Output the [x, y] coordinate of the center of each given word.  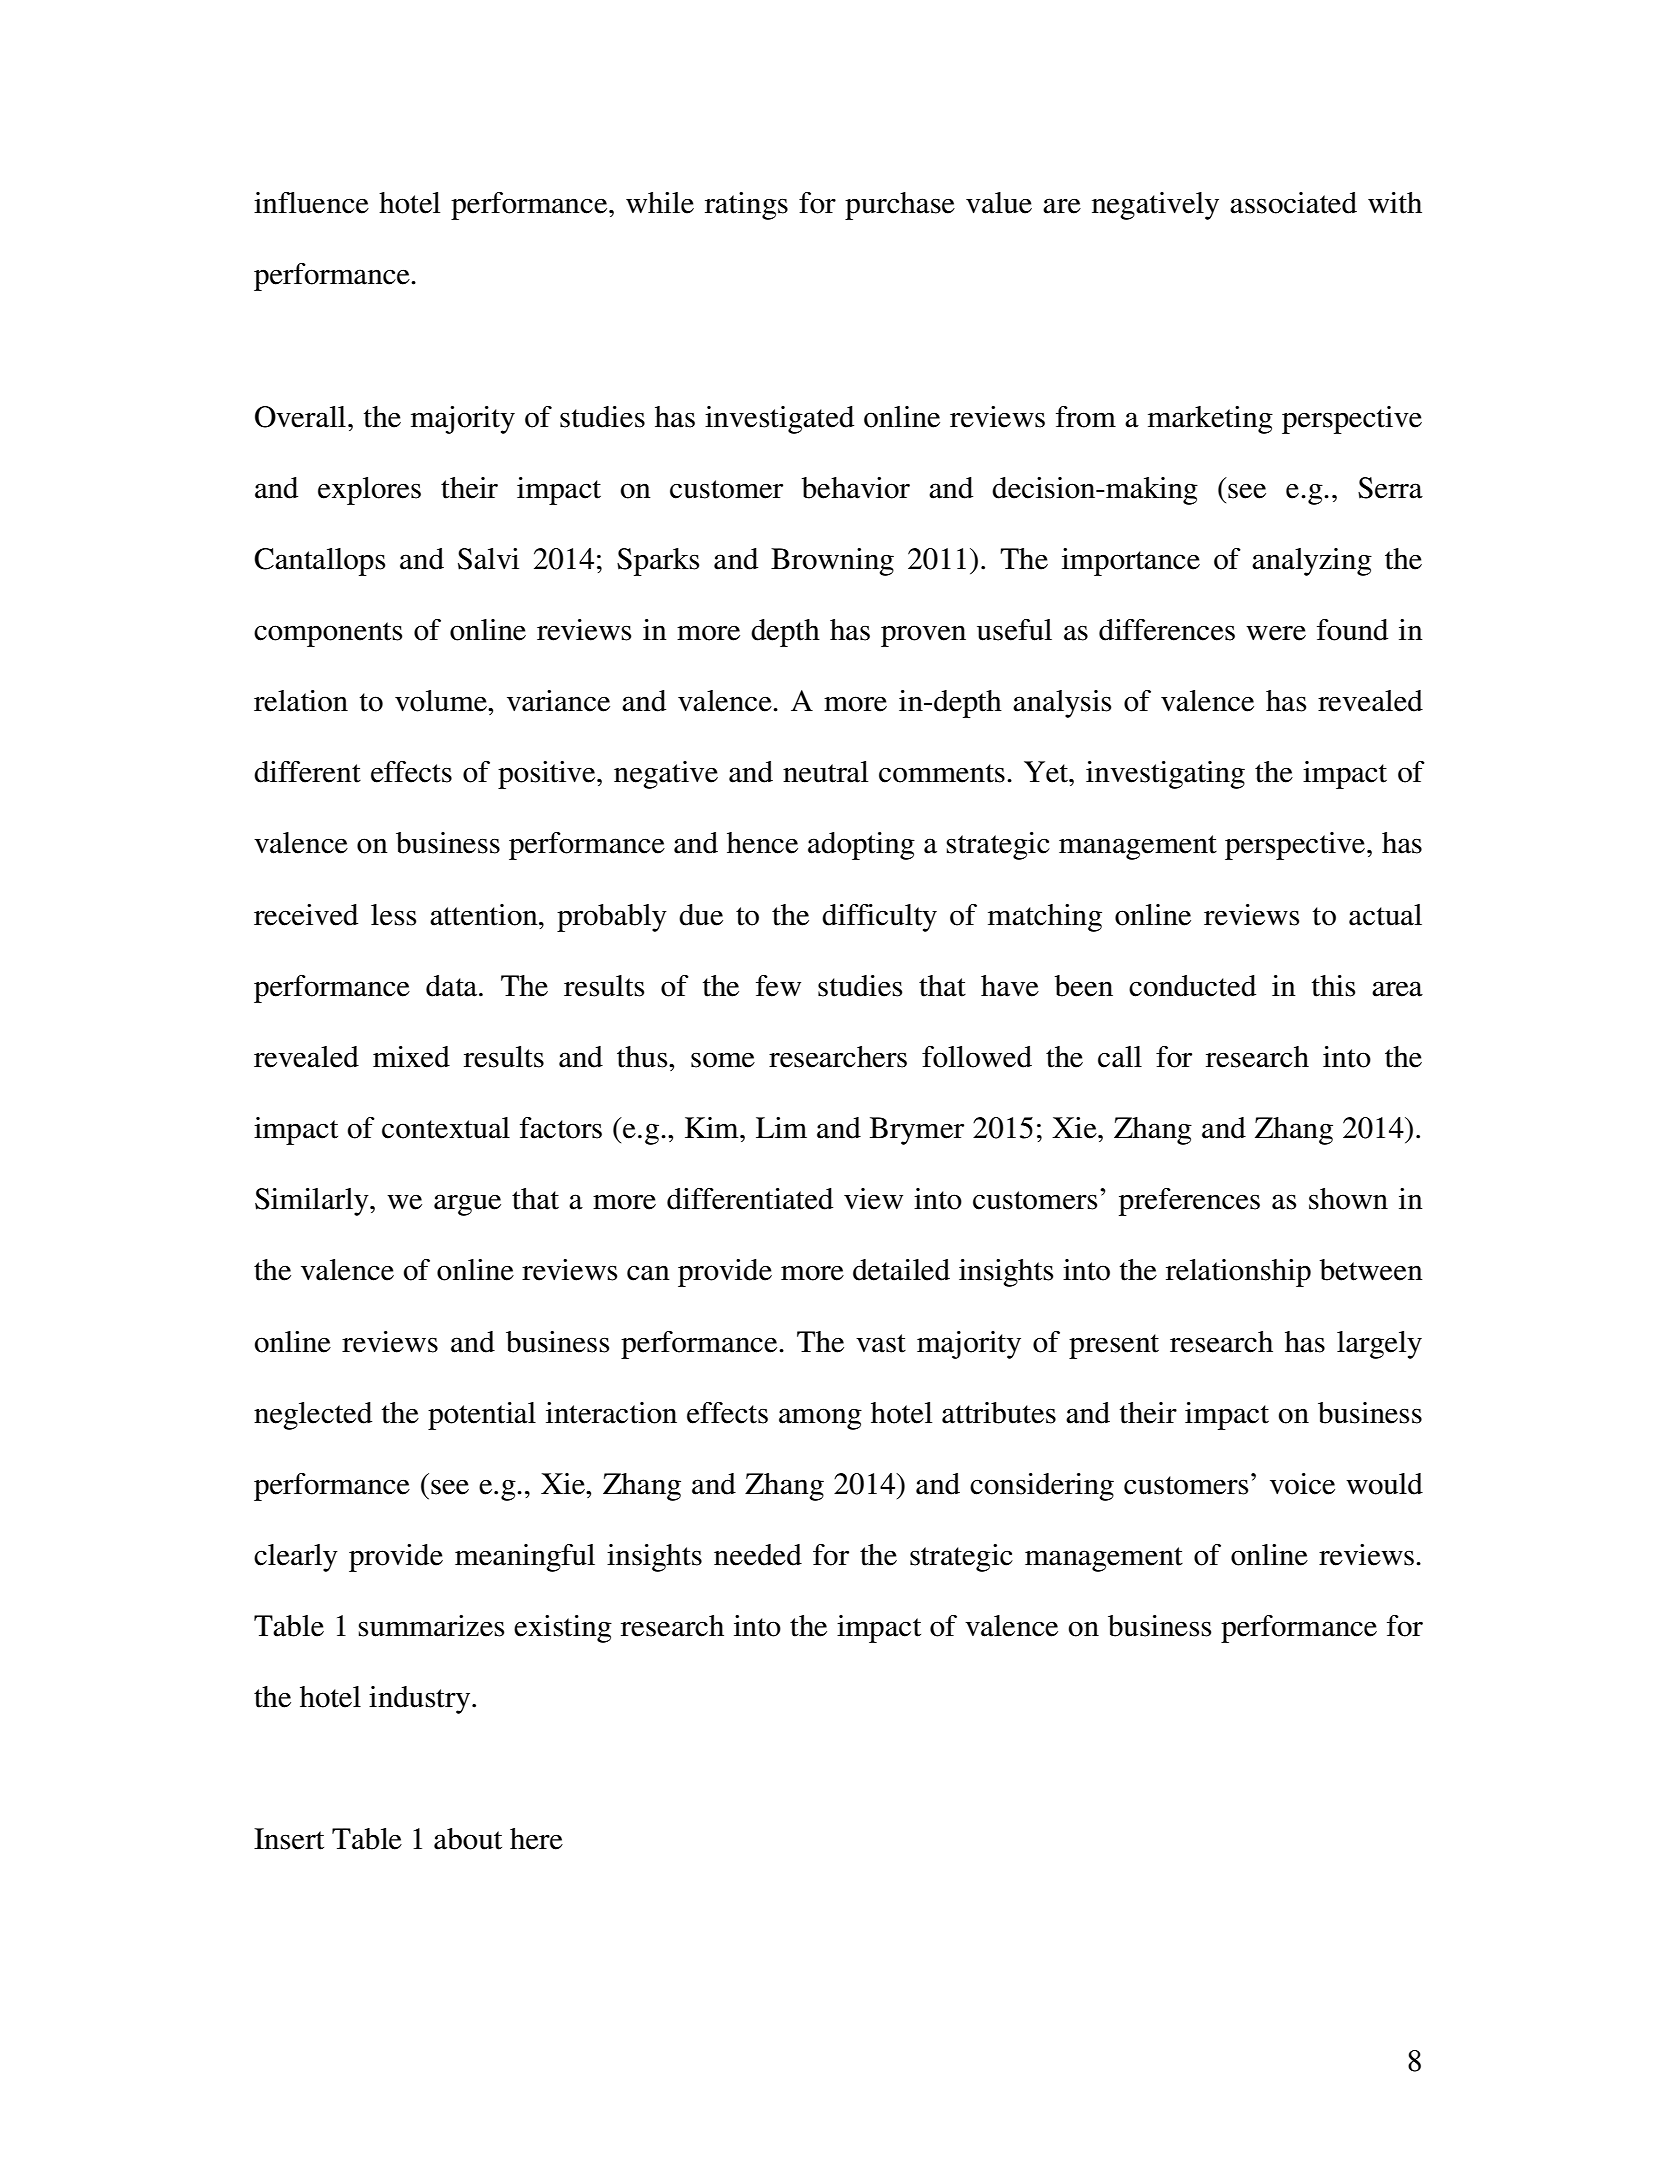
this [1333, 986]
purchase [900, 206]
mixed [411, 1057]
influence [311, 203]
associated [1293, 203]
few [778, 986]
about [468, 1839]
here [536, 1839]
